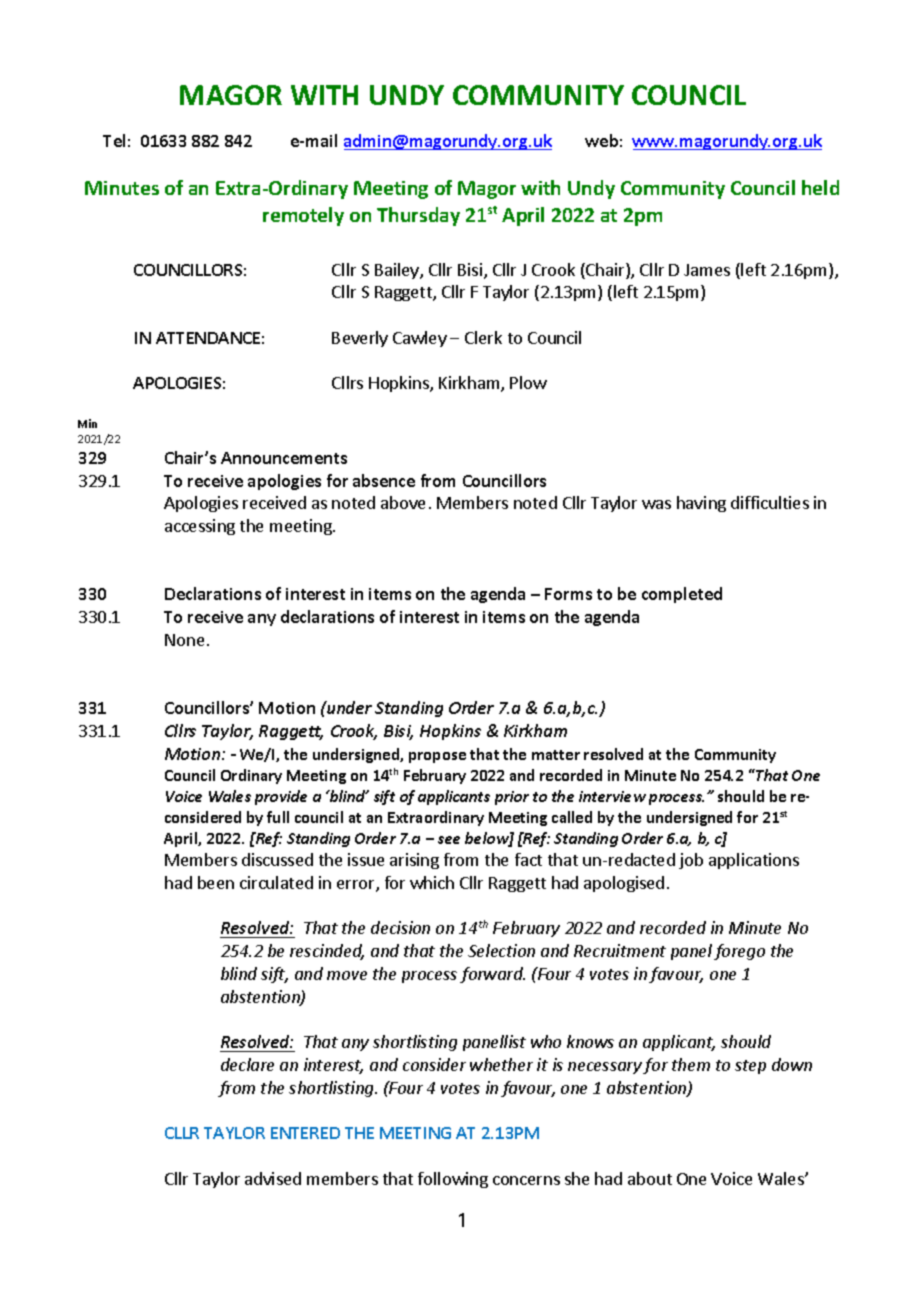 The width and height of the screenshot is (924, 1308). Describe the element at coordinates (303, 216) in the screenshot. I see `remotely` at that location.
